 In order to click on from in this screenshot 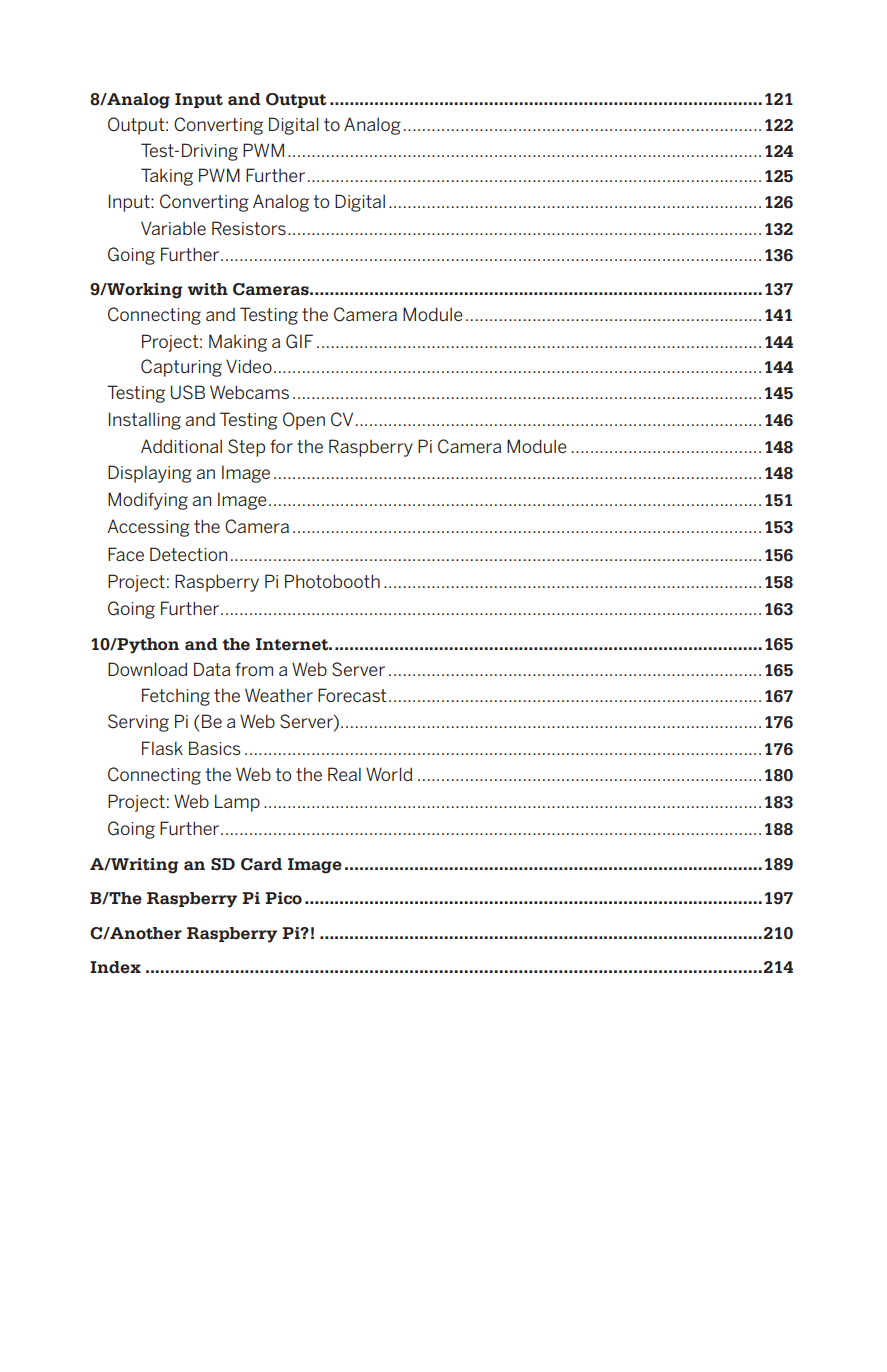, I will do `click(254, 669)`.
